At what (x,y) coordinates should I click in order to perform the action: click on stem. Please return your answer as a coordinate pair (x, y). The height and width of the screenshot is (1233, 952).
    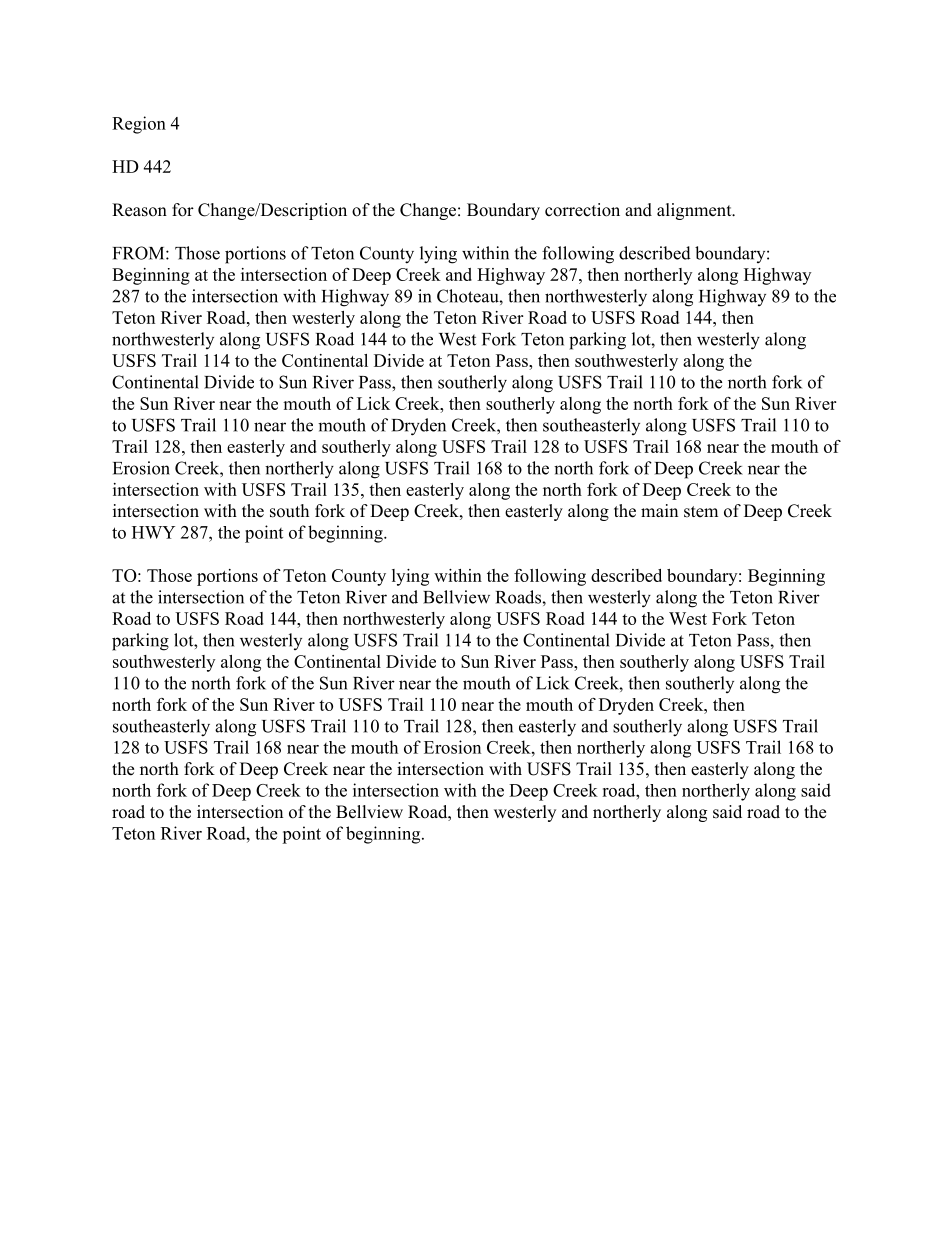
    Looking at the image, I should click on (701, 512).
